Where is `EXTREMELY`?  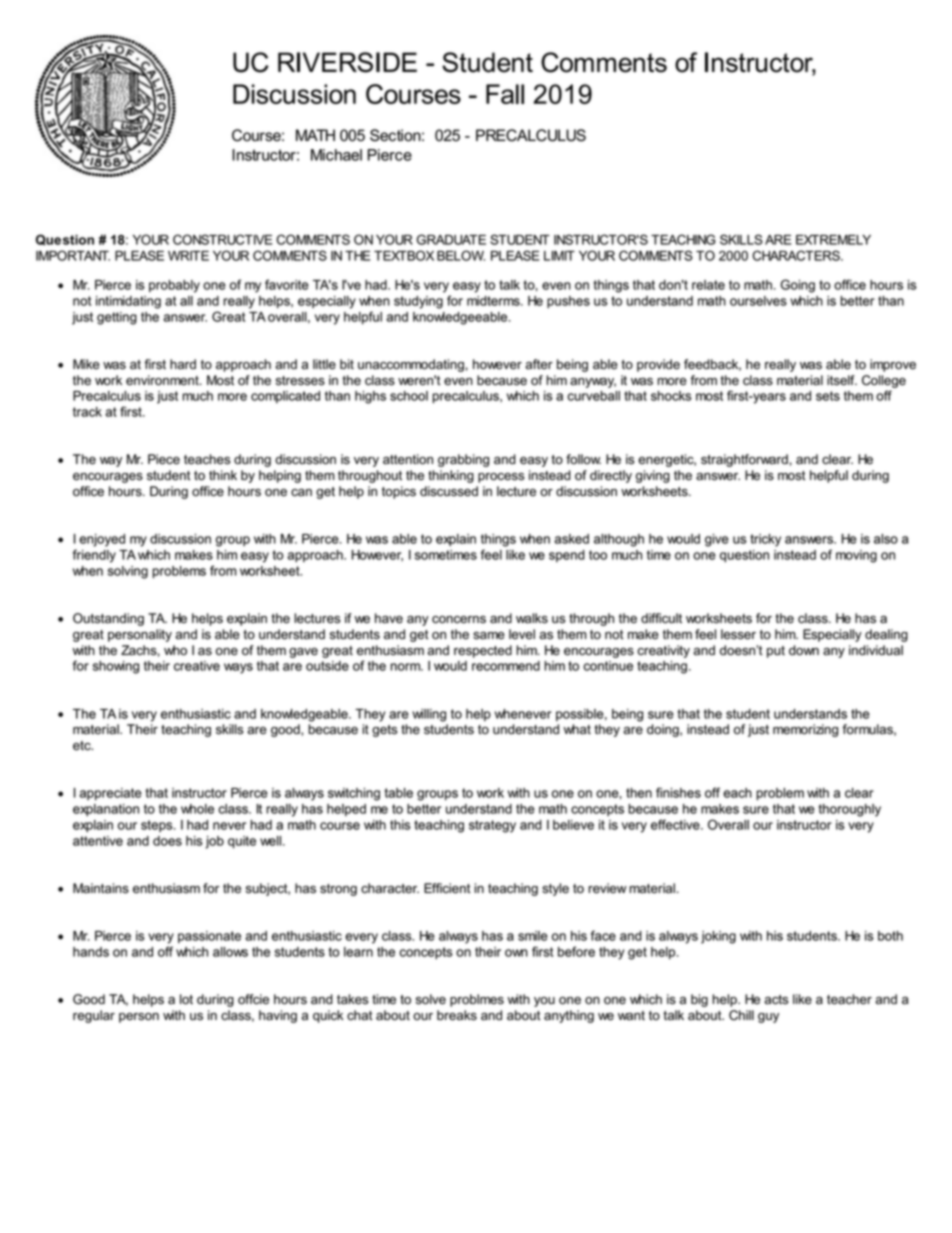
EXTREMELY is located at coordinates (833, 240).
